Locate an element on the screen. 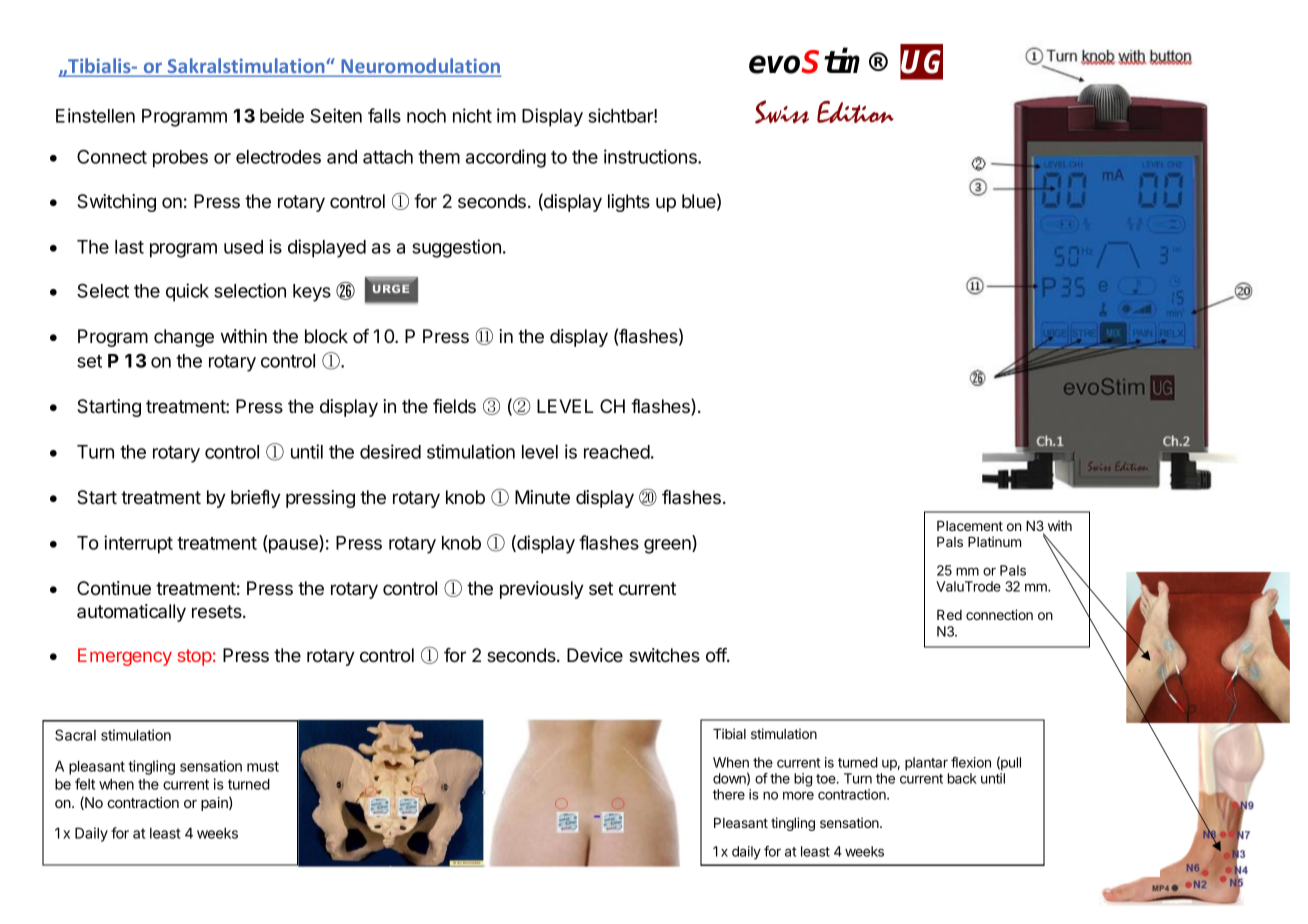 Image resolution: width=1308 pixels, height=924 pixels. briefly is located at coordinates (256, 499).
